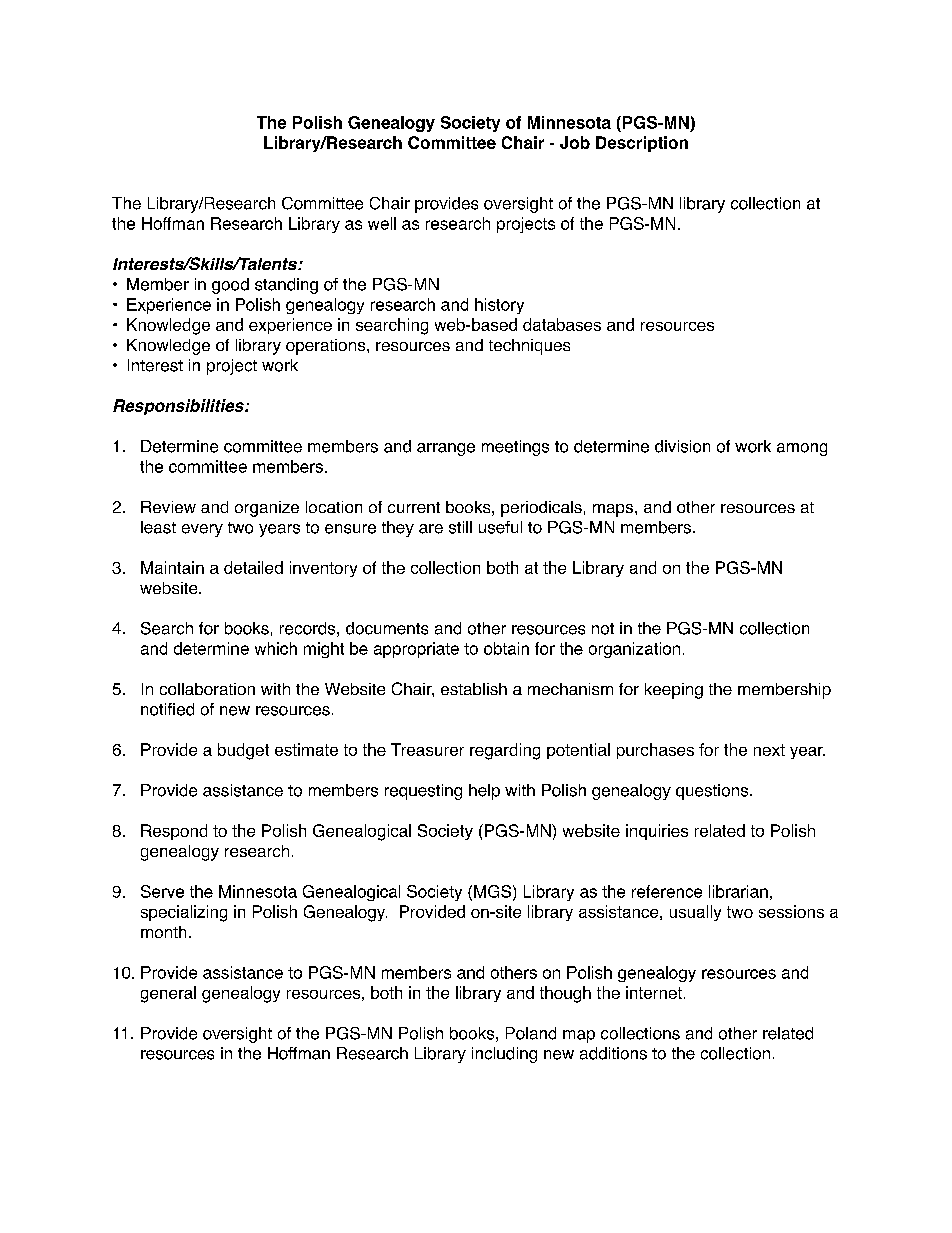 The height and width of the page is (1233, 952). Describe the element at coordinates (168, 994) in the page. I see `general` at that location.
